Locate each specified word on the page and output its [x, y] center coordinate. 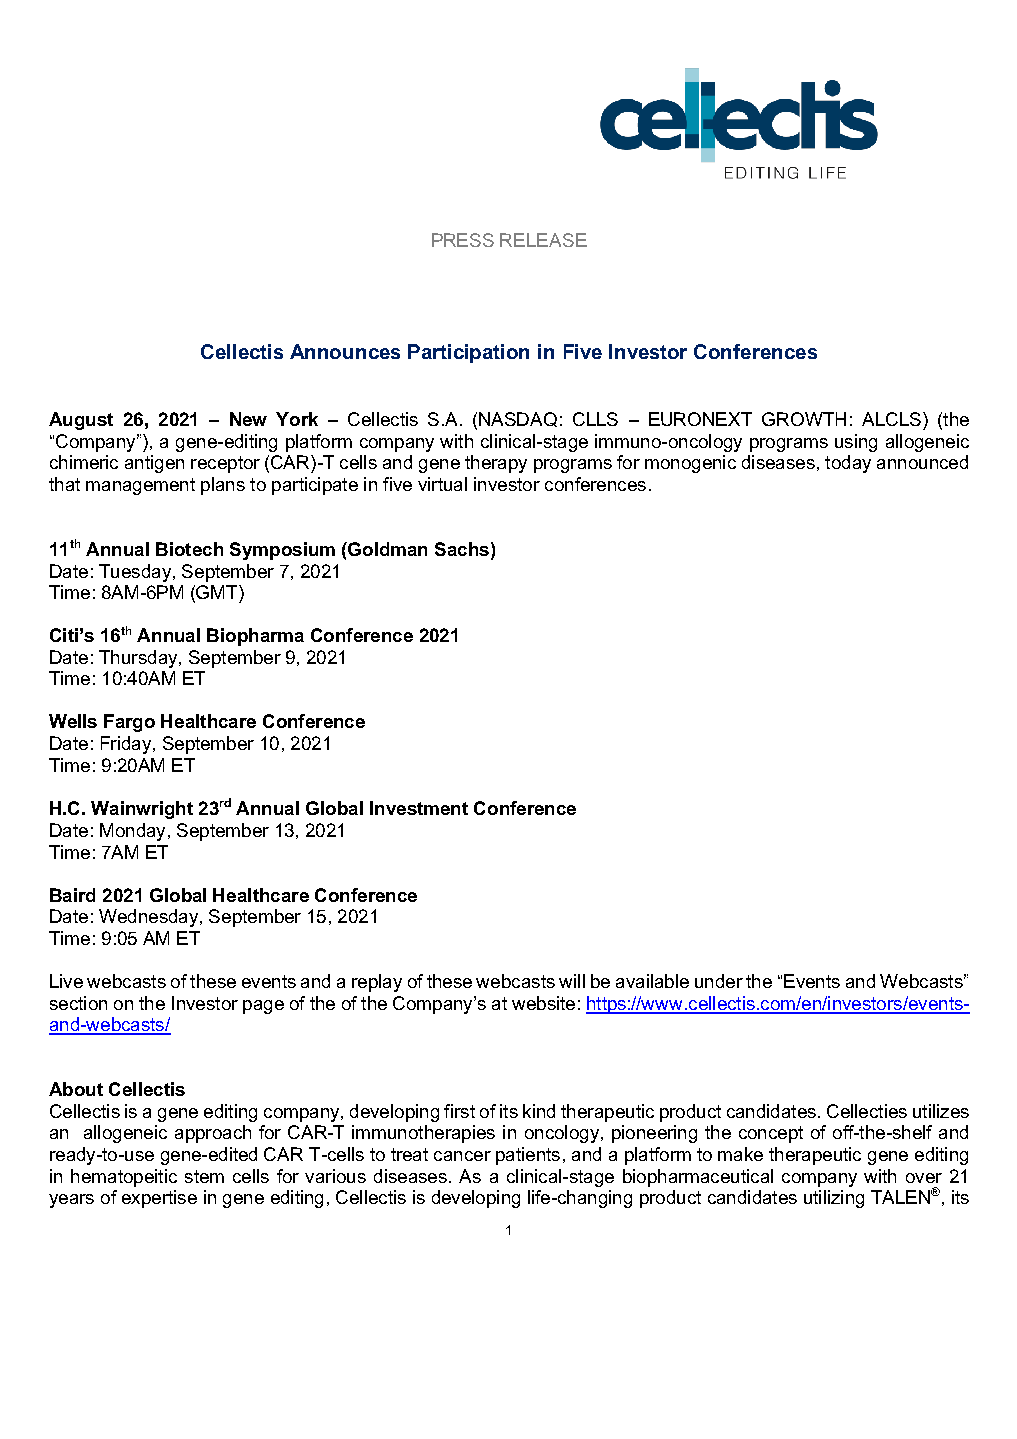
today [848, 464]
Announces [345, 351]
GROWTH [804, 419]
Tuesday [135, 573]
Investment [419, 808]
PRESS [463, 240]
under [719, 981]
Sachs [462, 549]
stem [204, 1176]
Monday [132, 832]
